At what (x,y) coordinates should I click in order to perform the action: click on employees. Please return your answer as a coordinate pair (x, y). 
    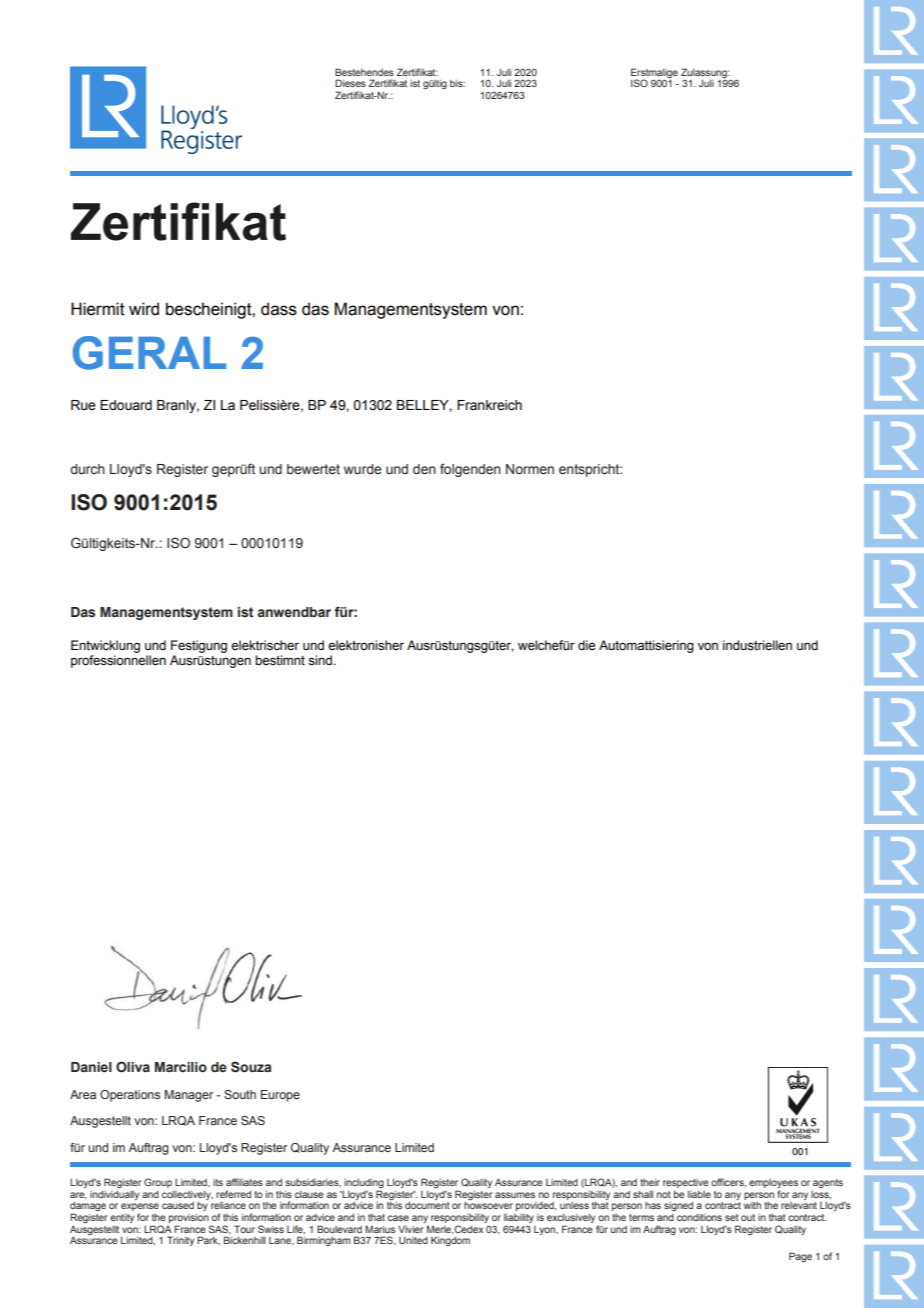
    Looking at the image, I should click on (773, 1185).
